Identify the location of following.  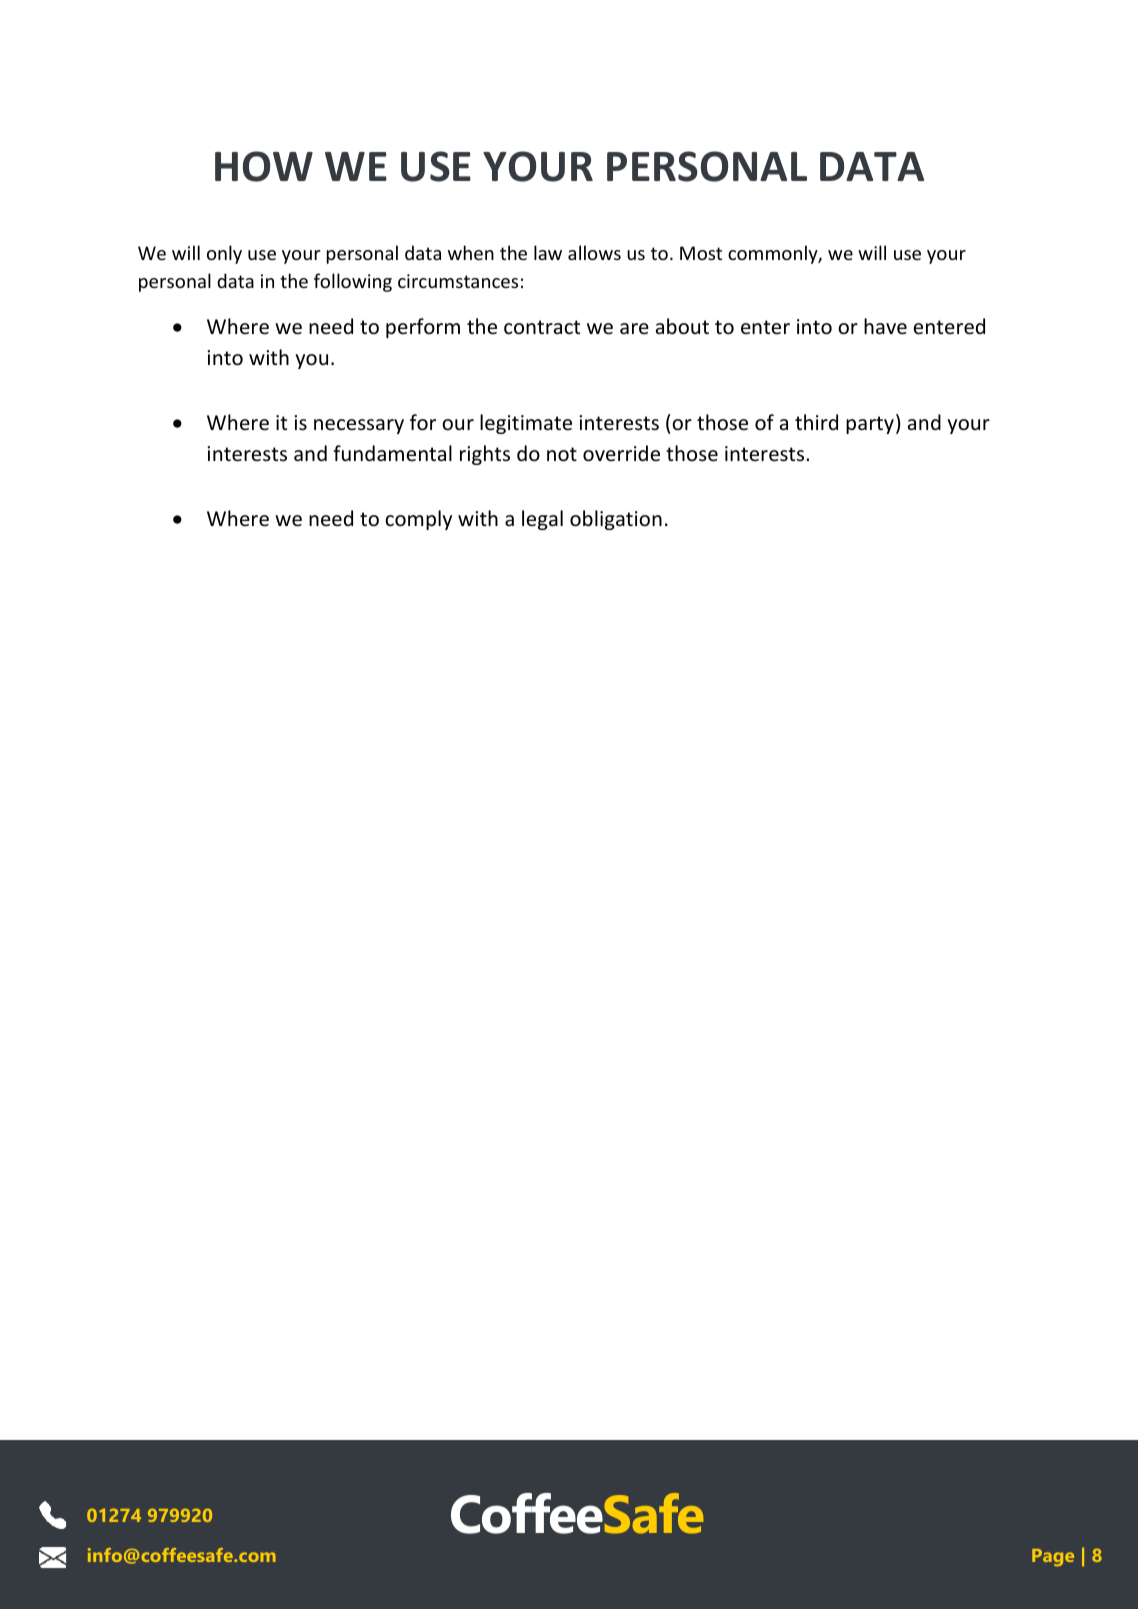
(353, 282).
